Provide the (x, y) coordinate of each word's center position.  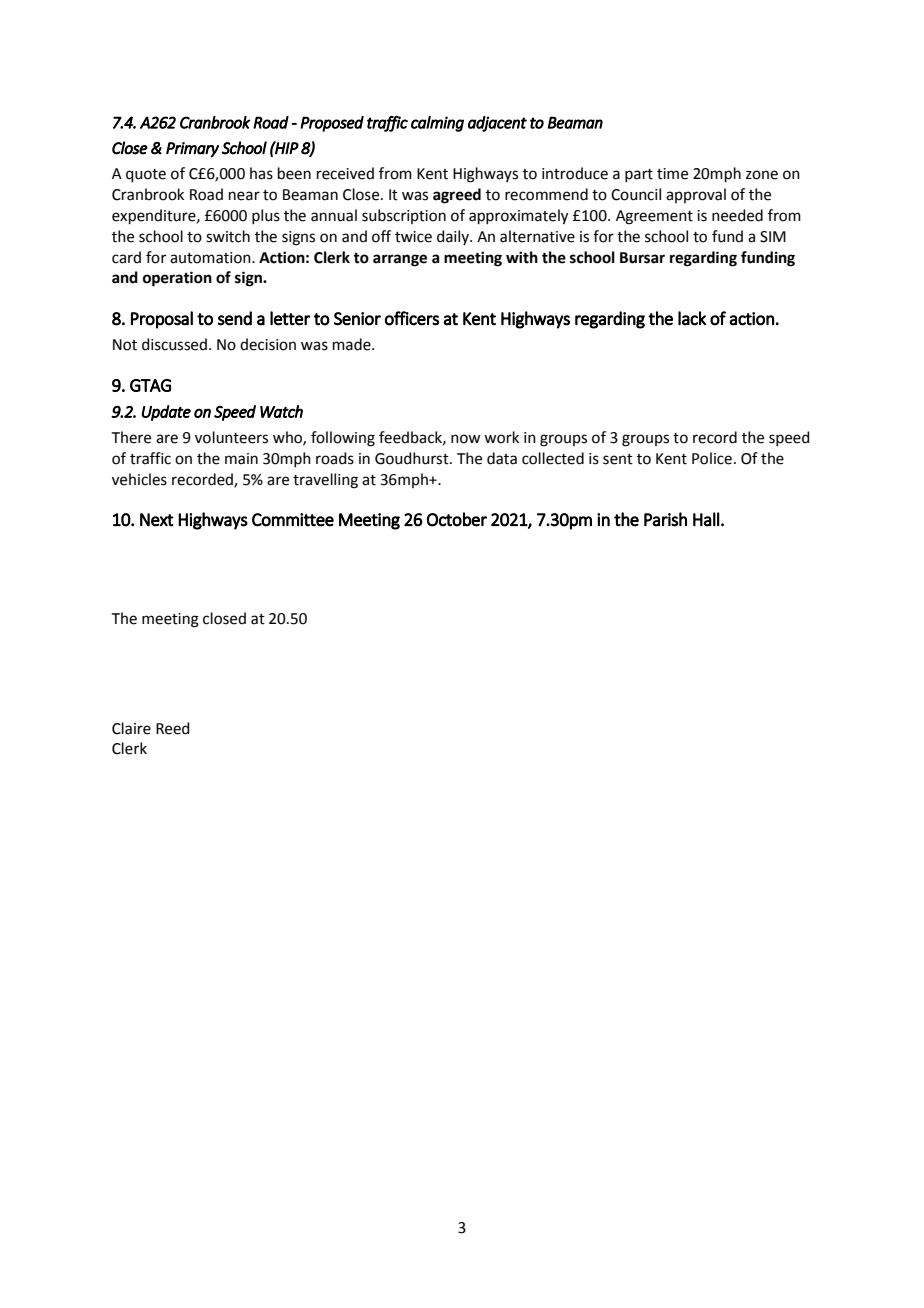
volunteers (231, 437)
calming (437, 124)
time (672, 174)
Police (712, 458)
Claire (131, 728)
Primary (192, 149)
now (465, 439)
